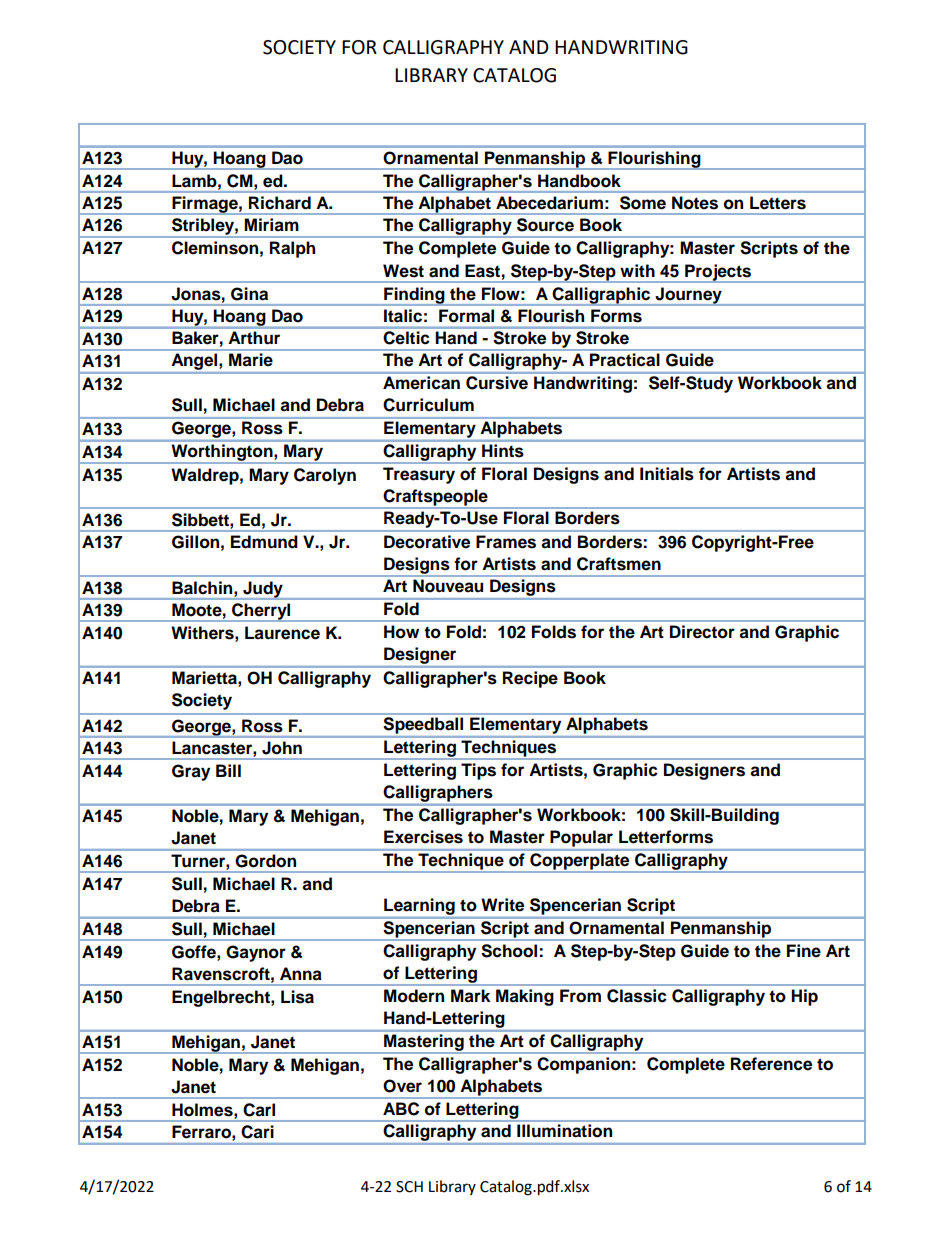 Image resolution: width=952 pixels, height=1233 pixels. I want to click on Laurence, so click(282, 633).
